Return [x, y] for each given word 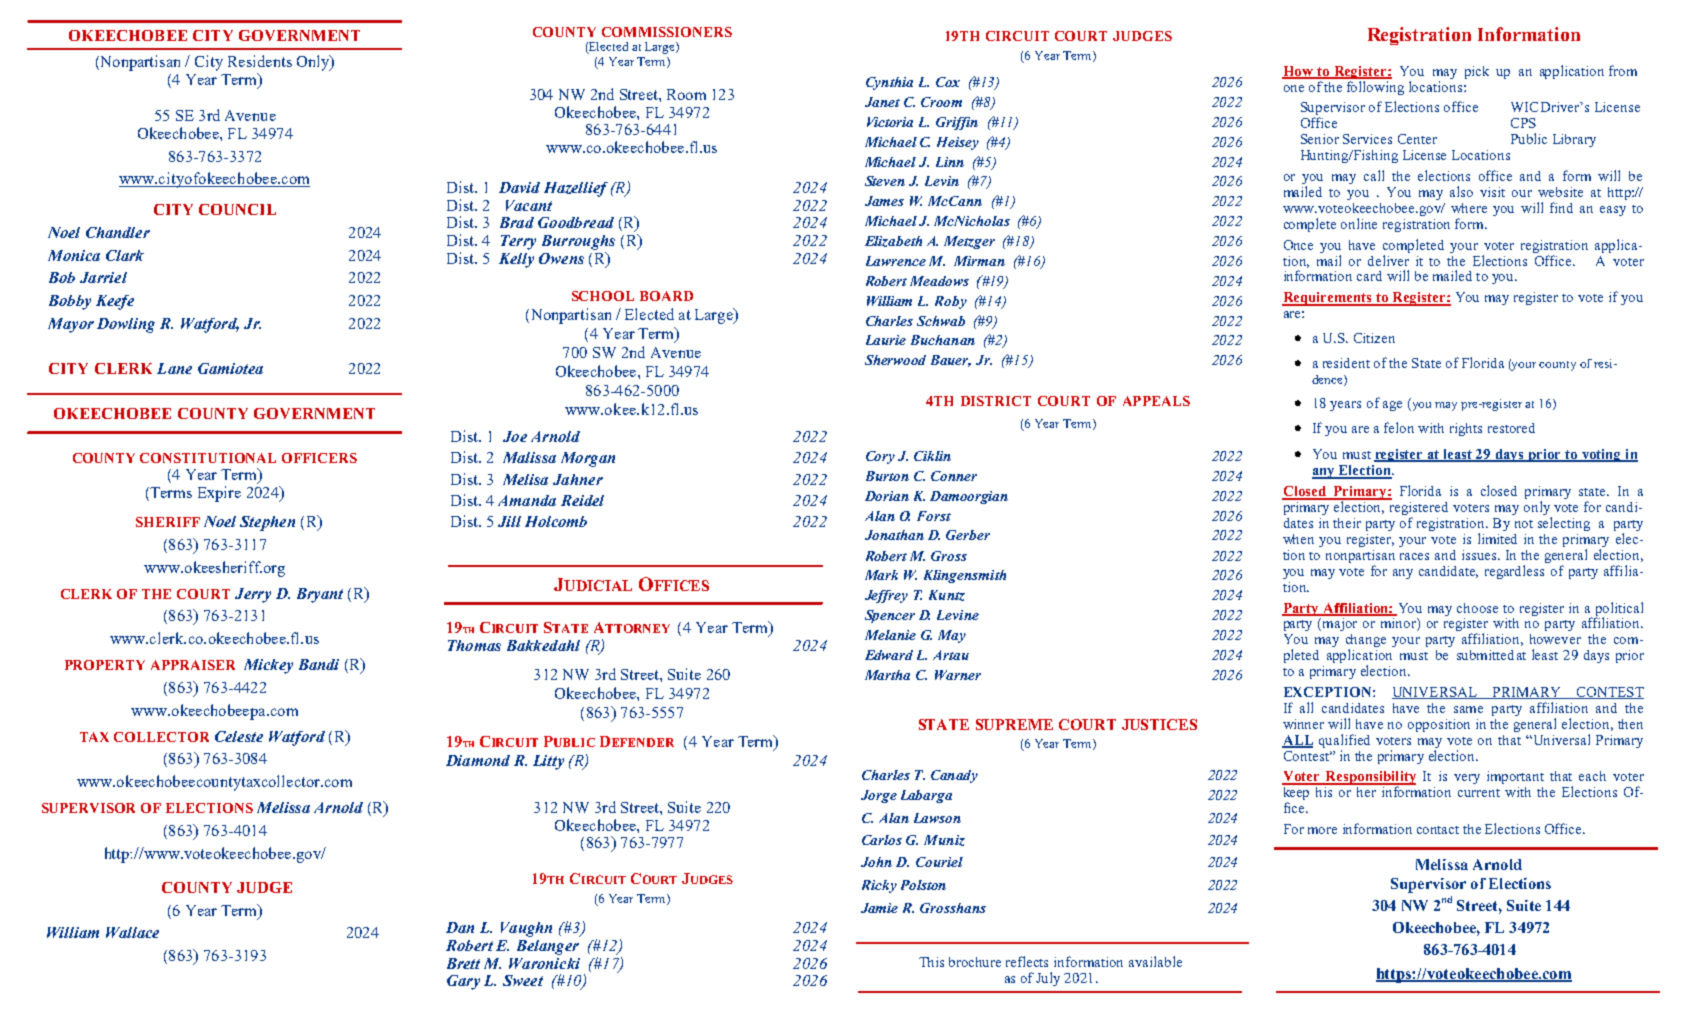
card [1369, 276]
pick [1477, 72]
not [1524, 524]
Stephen [267, 523]
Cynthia [889, 83]
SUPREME [1014, 724]
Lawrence [896, 261]
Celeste [239, 736]
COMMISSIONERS [667, 32]
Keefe [115, 302]
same [1468, 709]
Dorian [887, 496]
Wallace [132, 932]
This [931, 962]
